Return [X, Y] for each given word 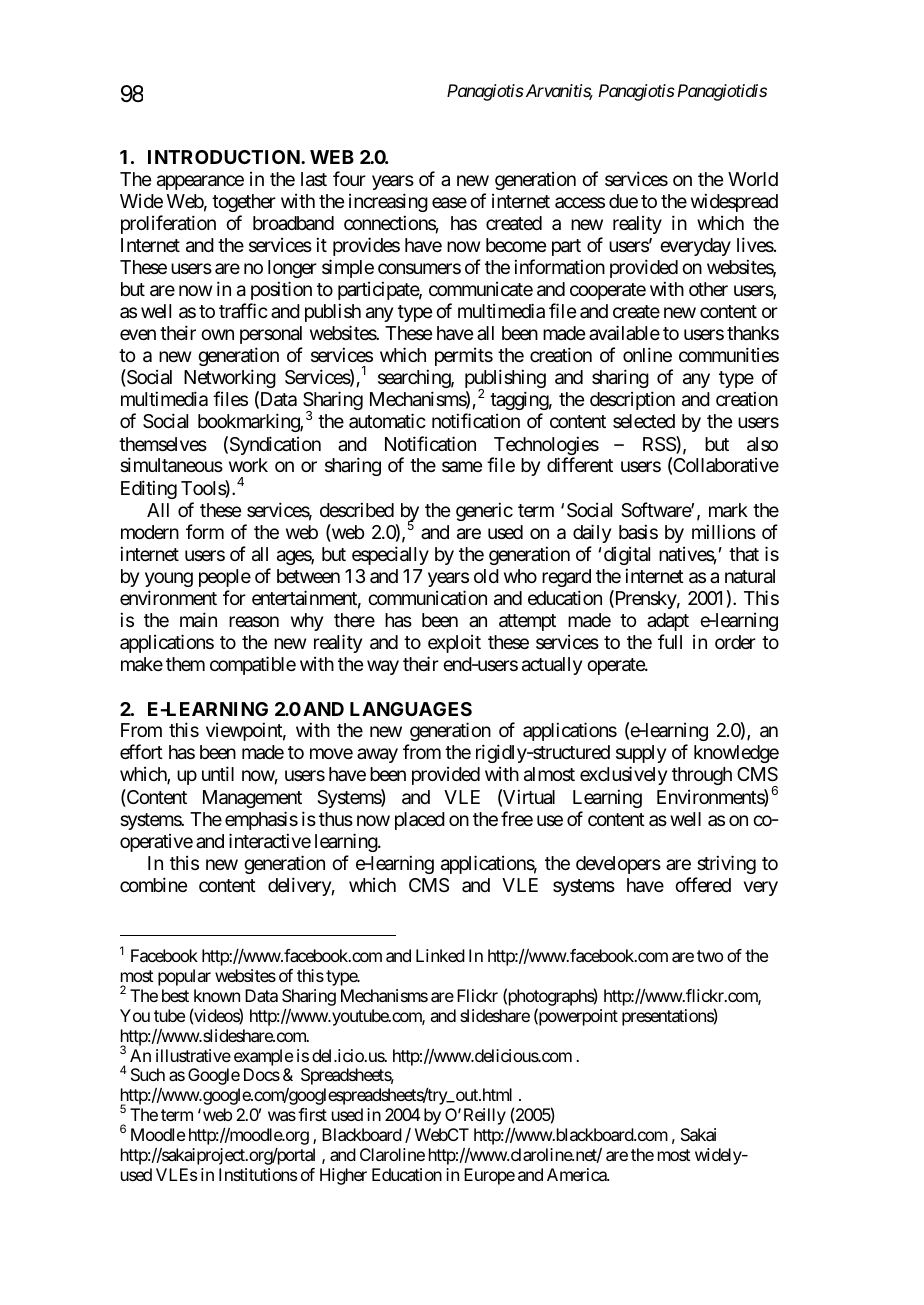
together [244, 203]
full [670, 641]
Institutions [258, 1174]
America [577, 1174]
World [753, 179]
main [198, 620]
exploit [454, 644]
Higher [343, 1176]
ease [449, 203]
